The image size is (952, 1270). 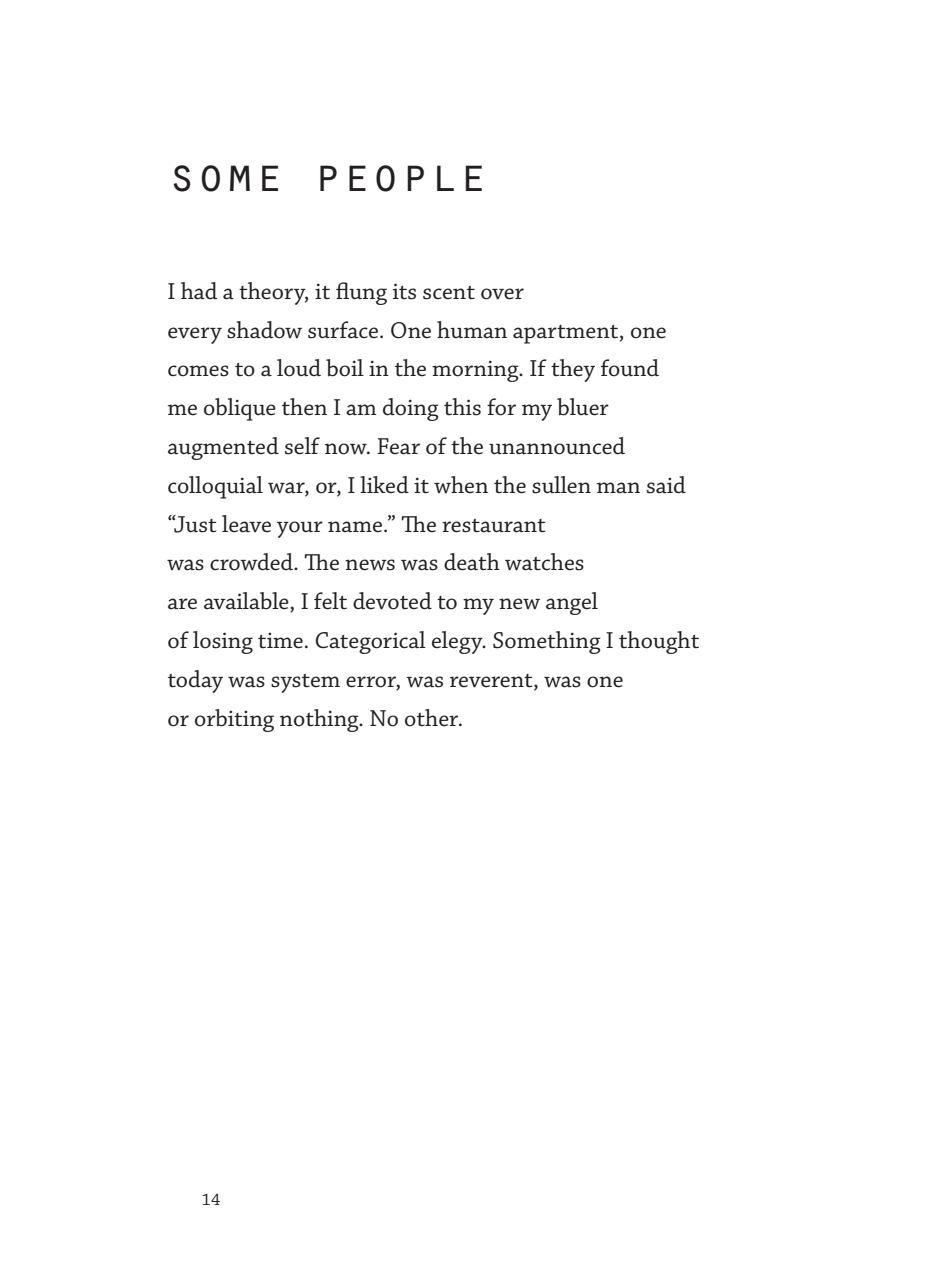 What do you see at coordinates (401, 178) in the document?
I see `people` at bounding box center [401, 178].
